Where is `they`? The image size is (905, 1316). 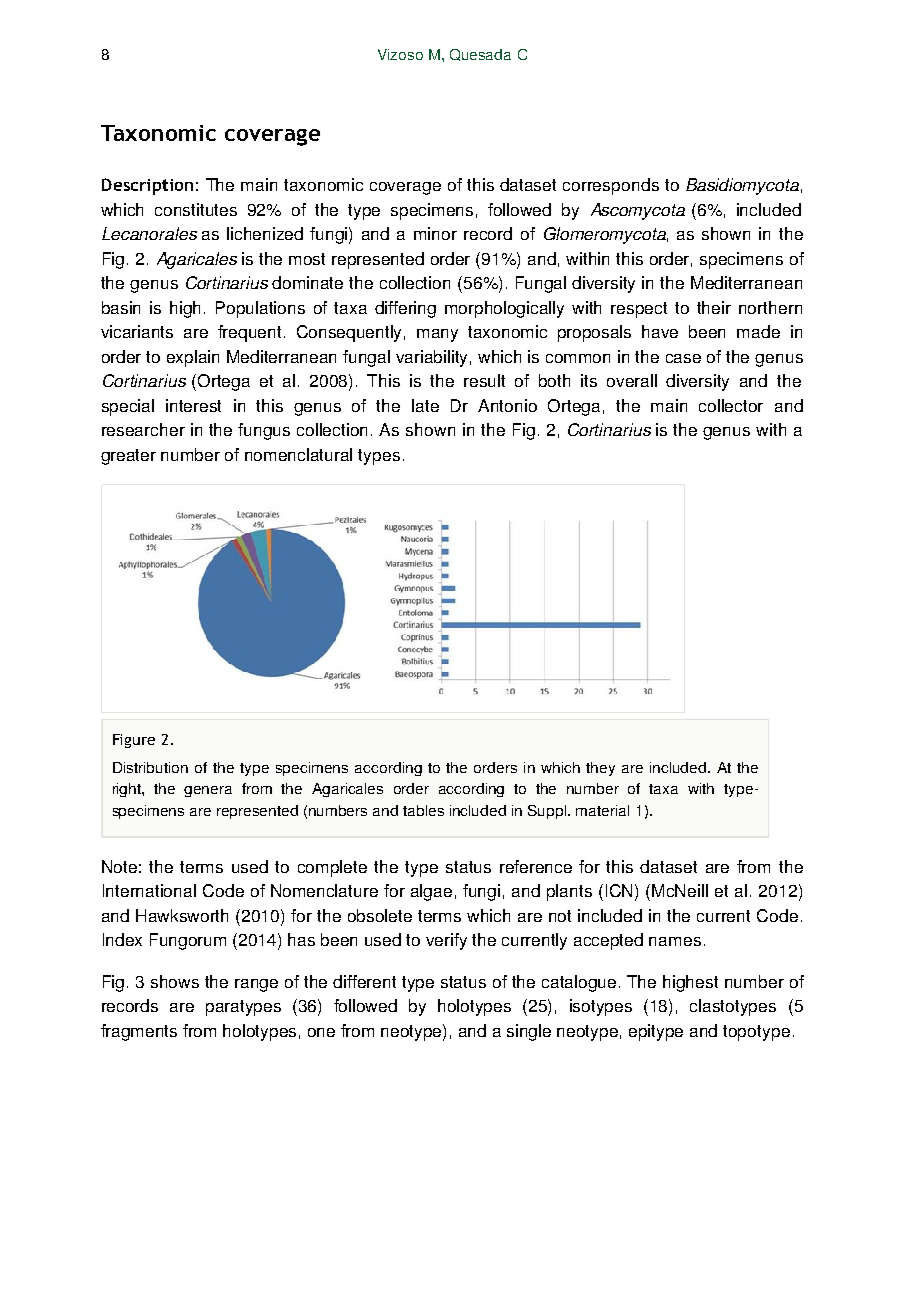
they is located at coordinates (600, 769).
